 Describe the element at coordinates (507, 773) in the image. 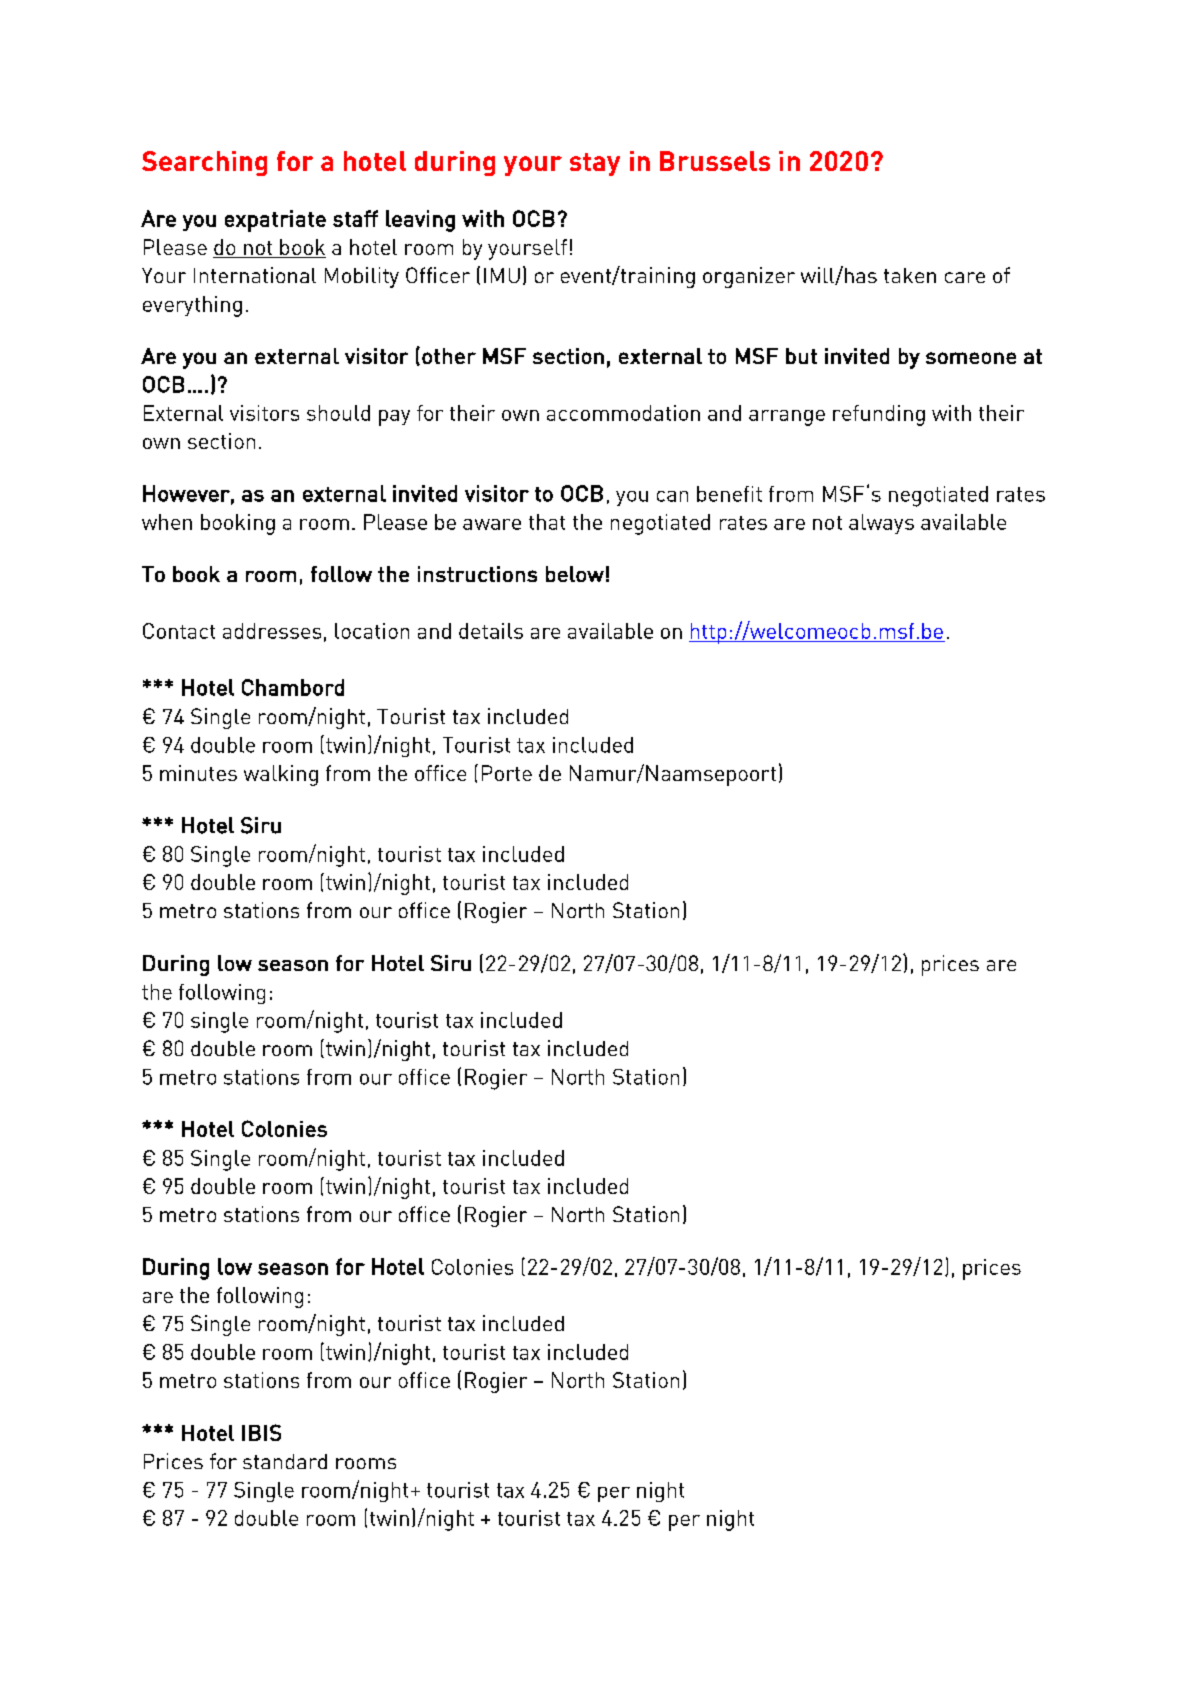

I see `Porte` at that location.
